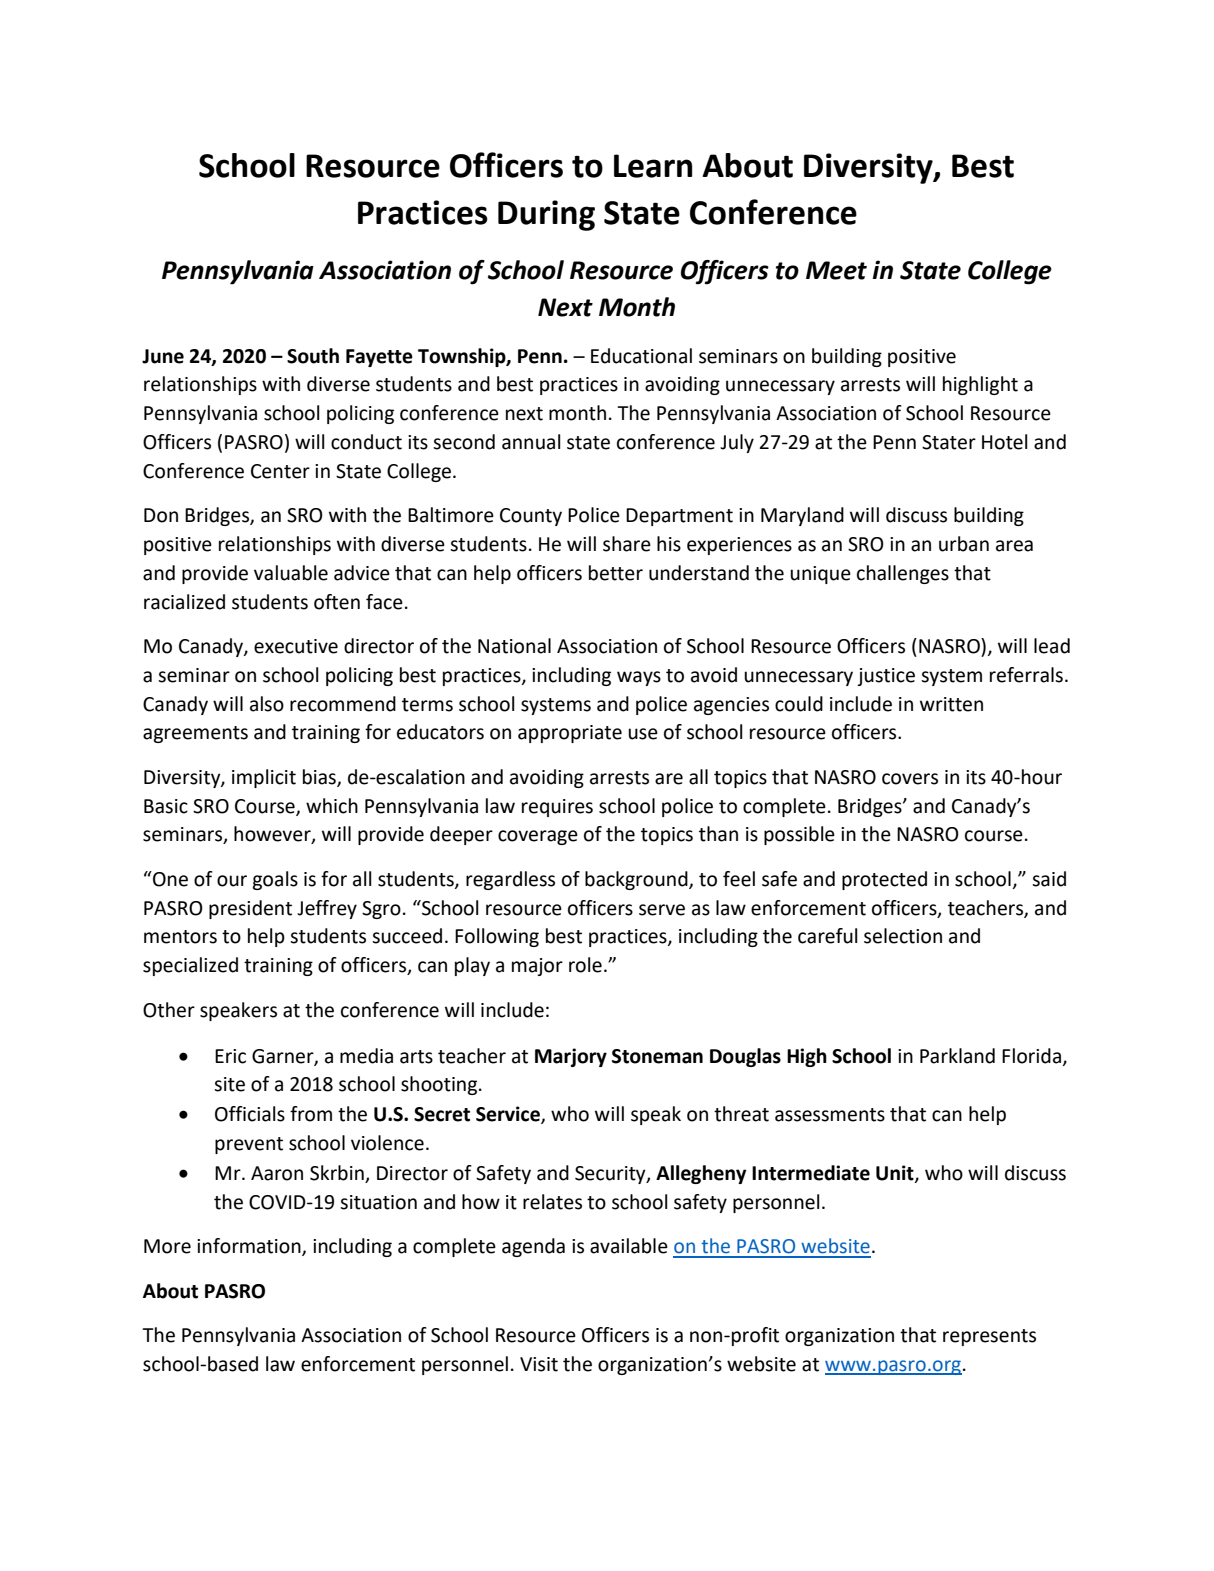 The width and height of the screenshot is (1214, 1571). What do you see at coordinates (250, 1247) in the screenshot?
I see `information` at bounding box center [250, 1247].
